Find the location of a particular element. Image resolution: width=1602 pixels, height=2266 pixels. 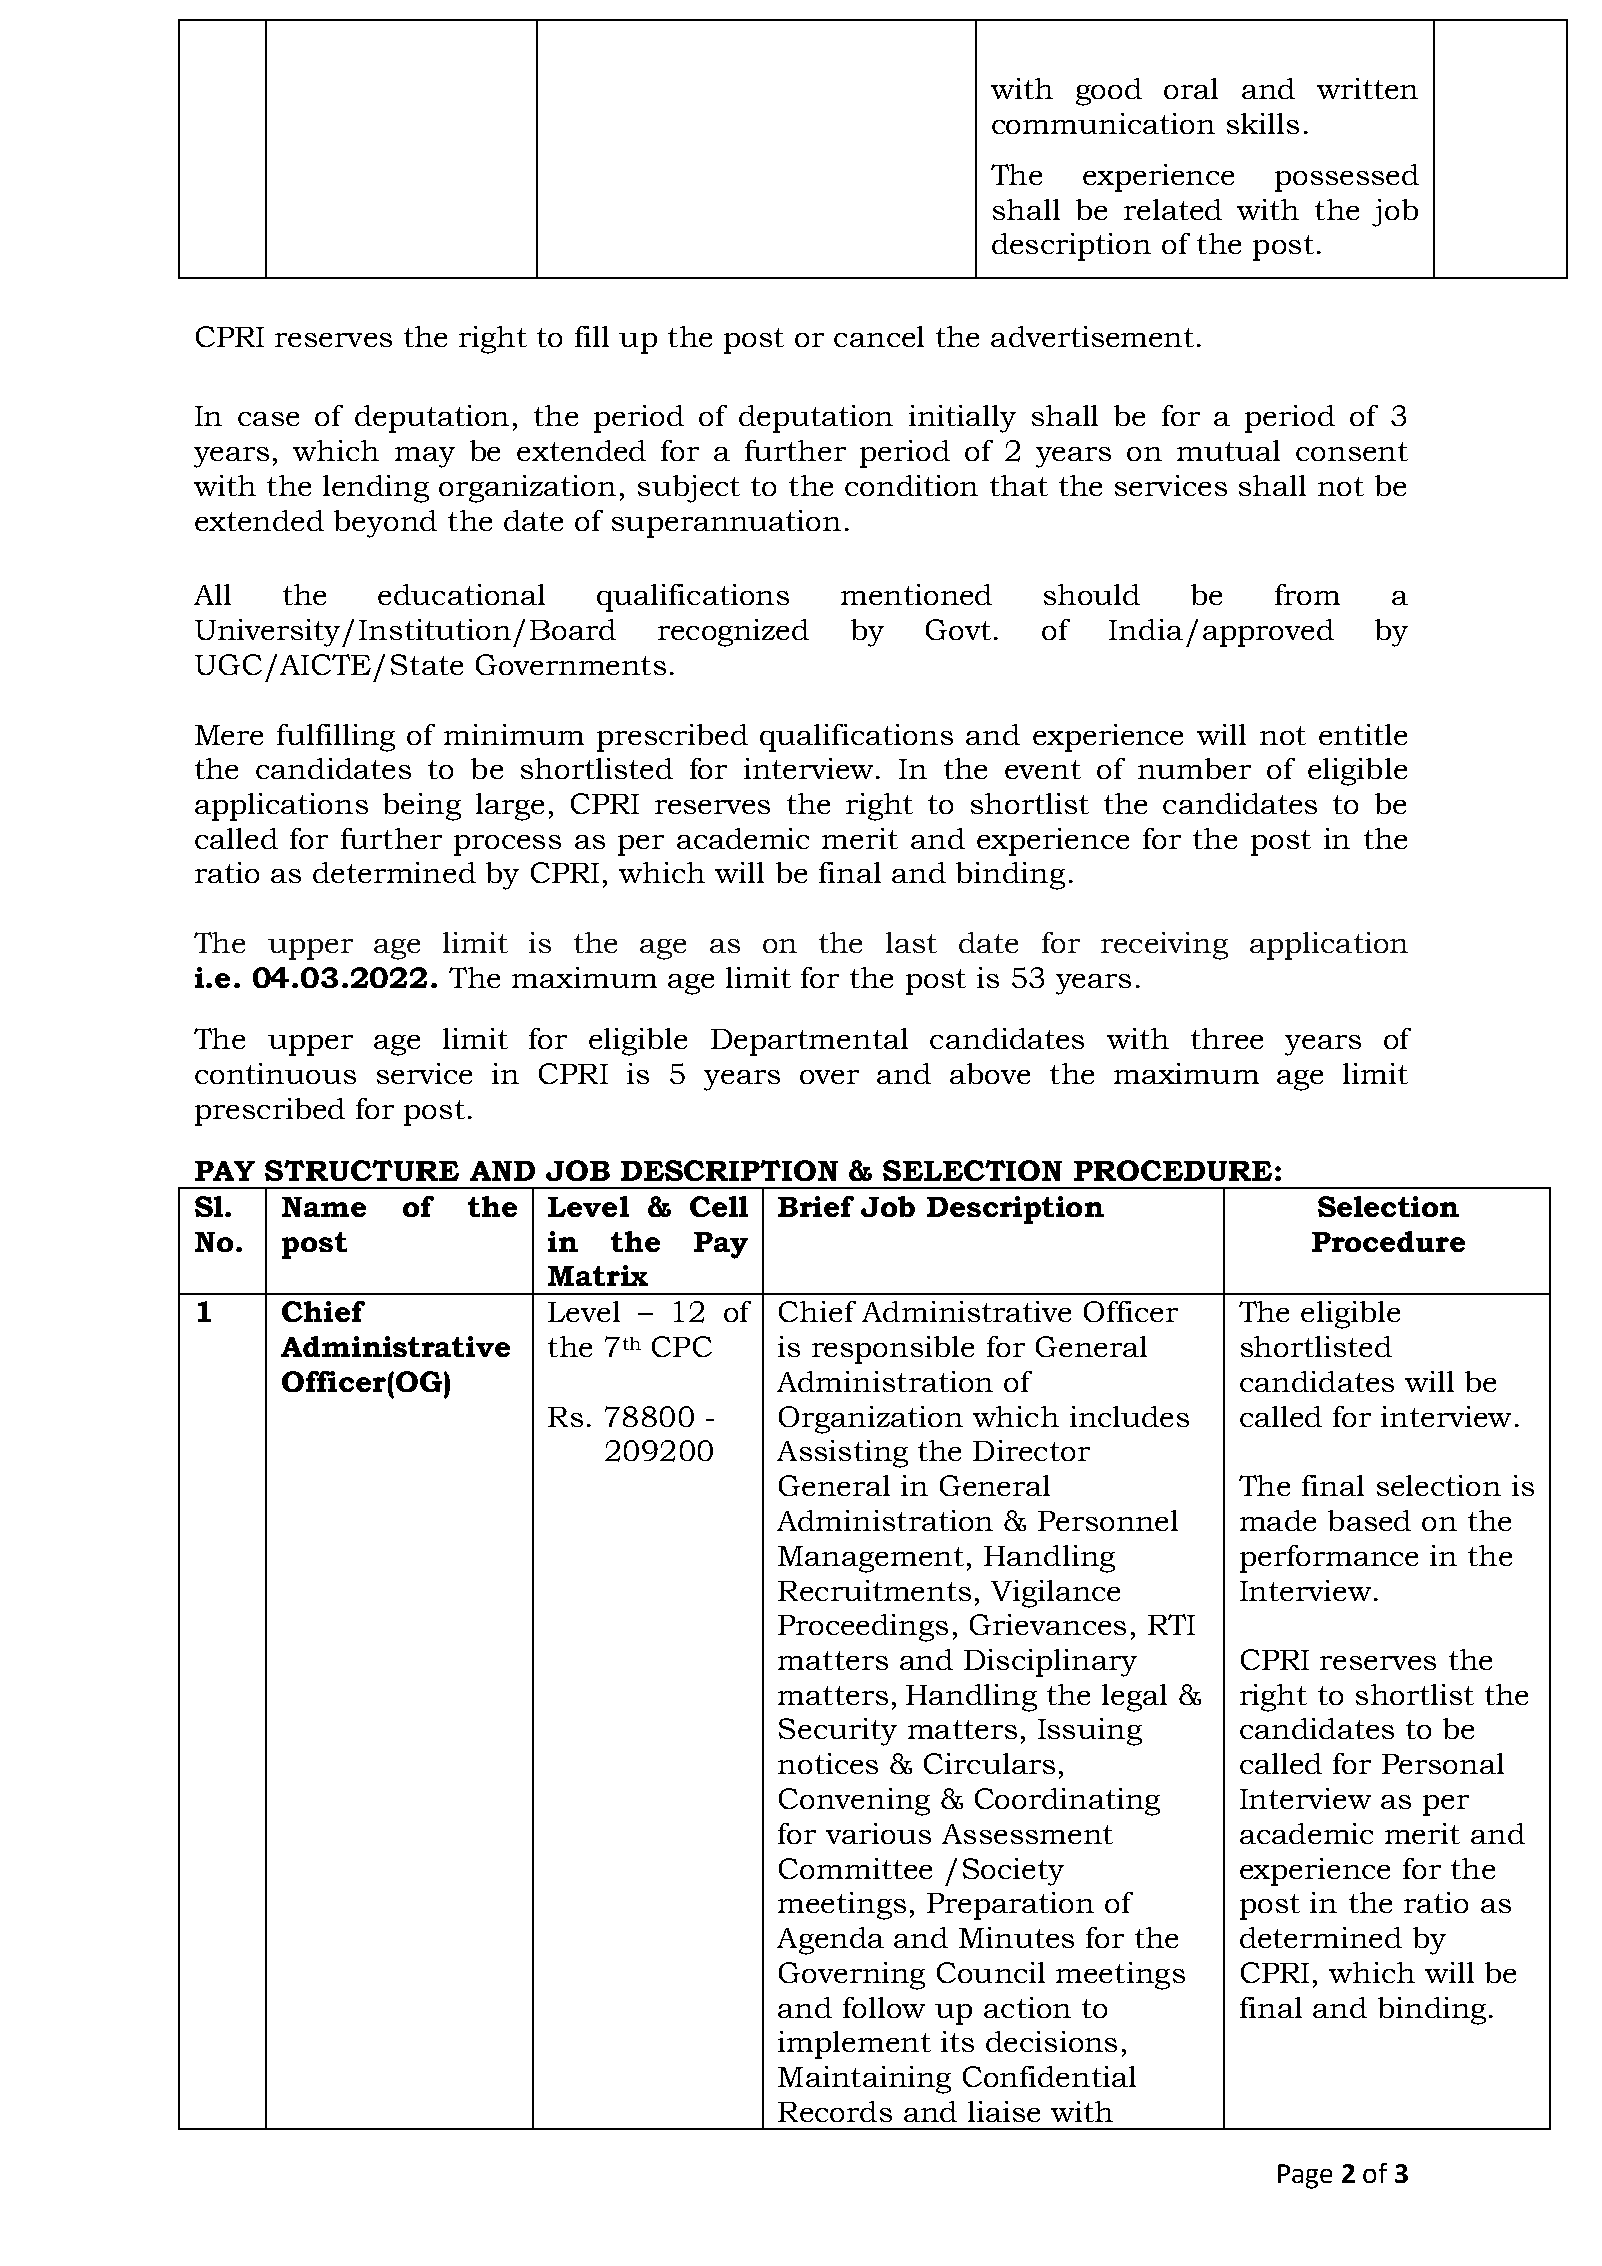

three is located at coordinates (1227, 1038).
